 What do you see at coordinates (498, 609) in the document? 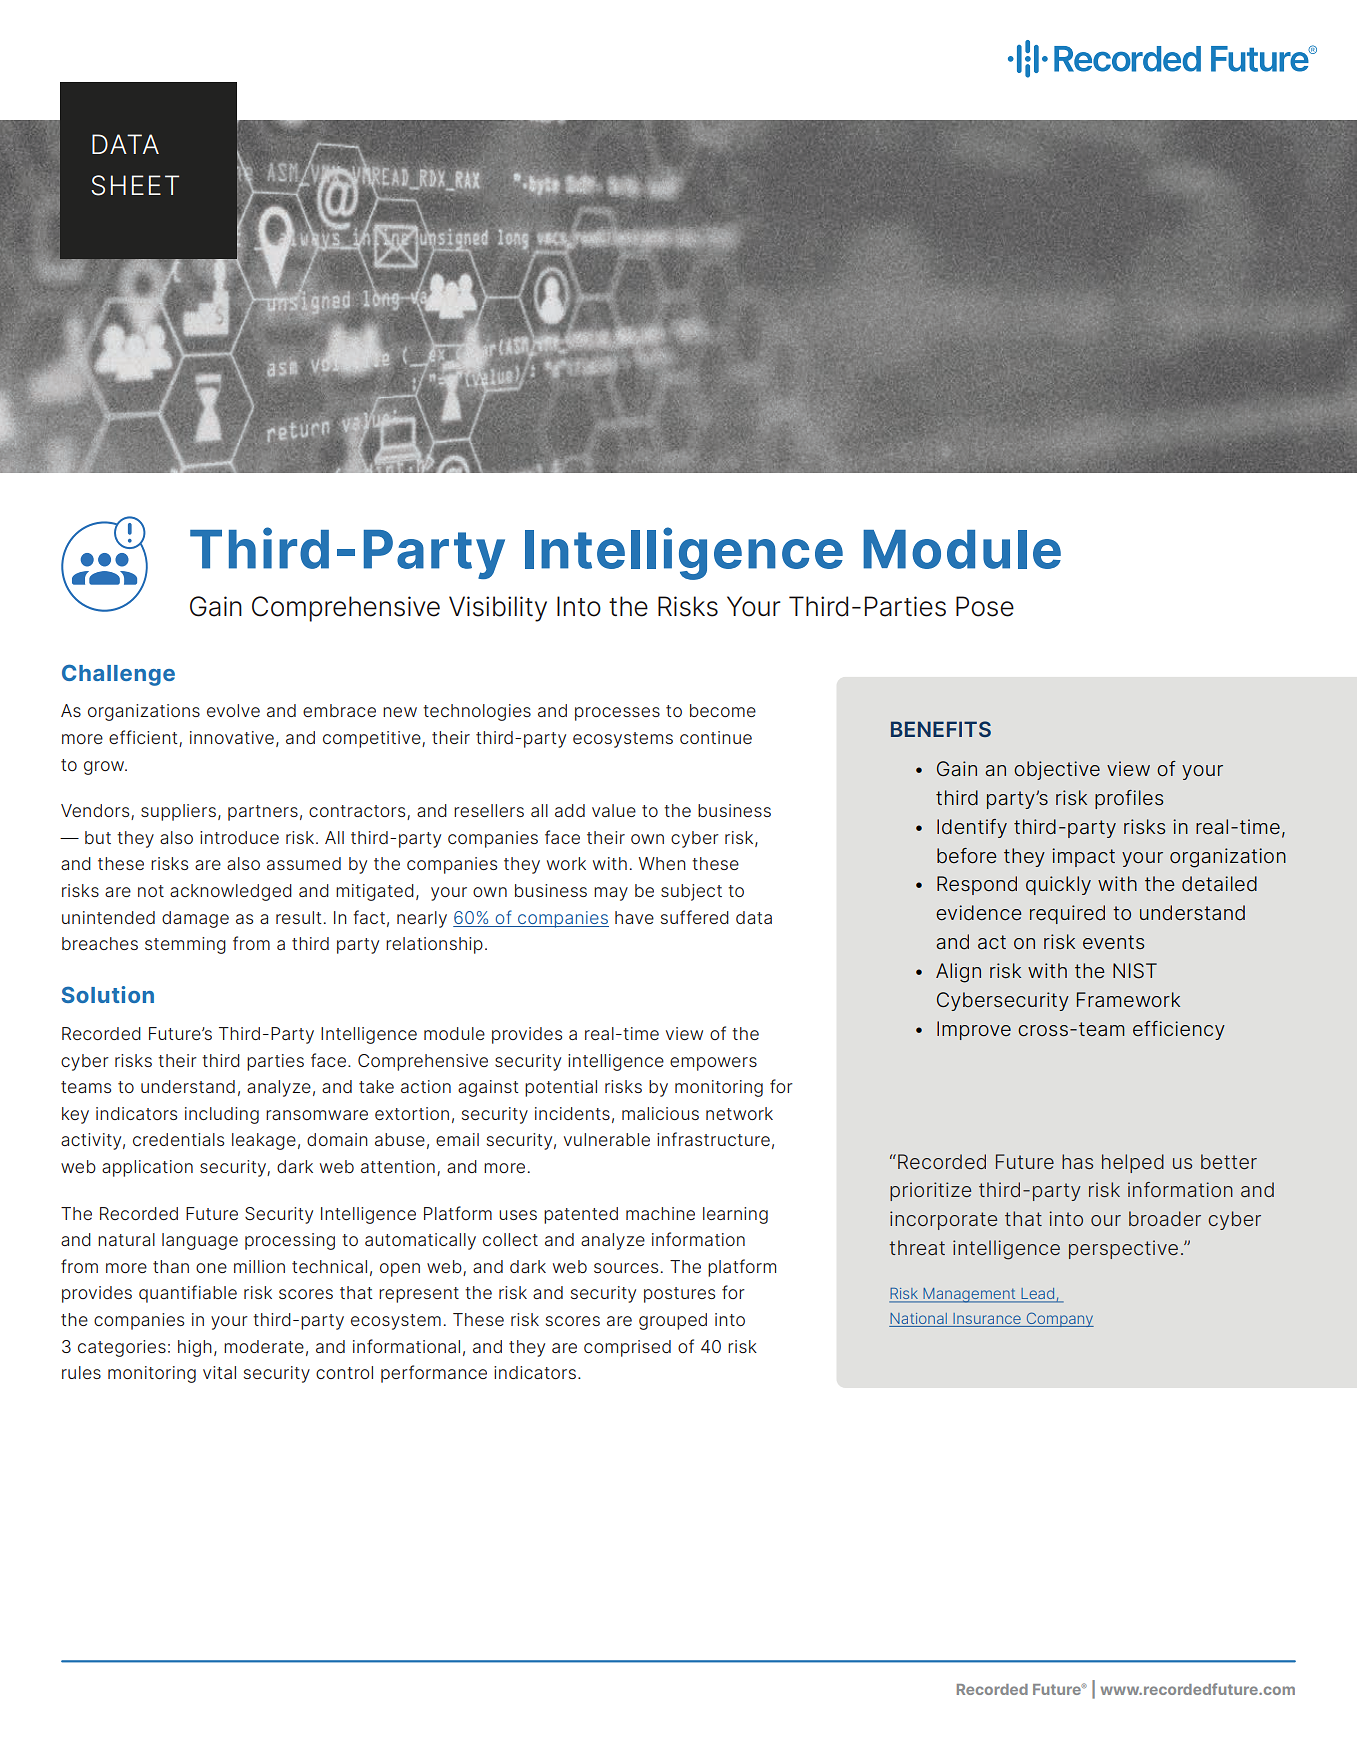
I see `Visibility` at bounding box center [498, 609].
